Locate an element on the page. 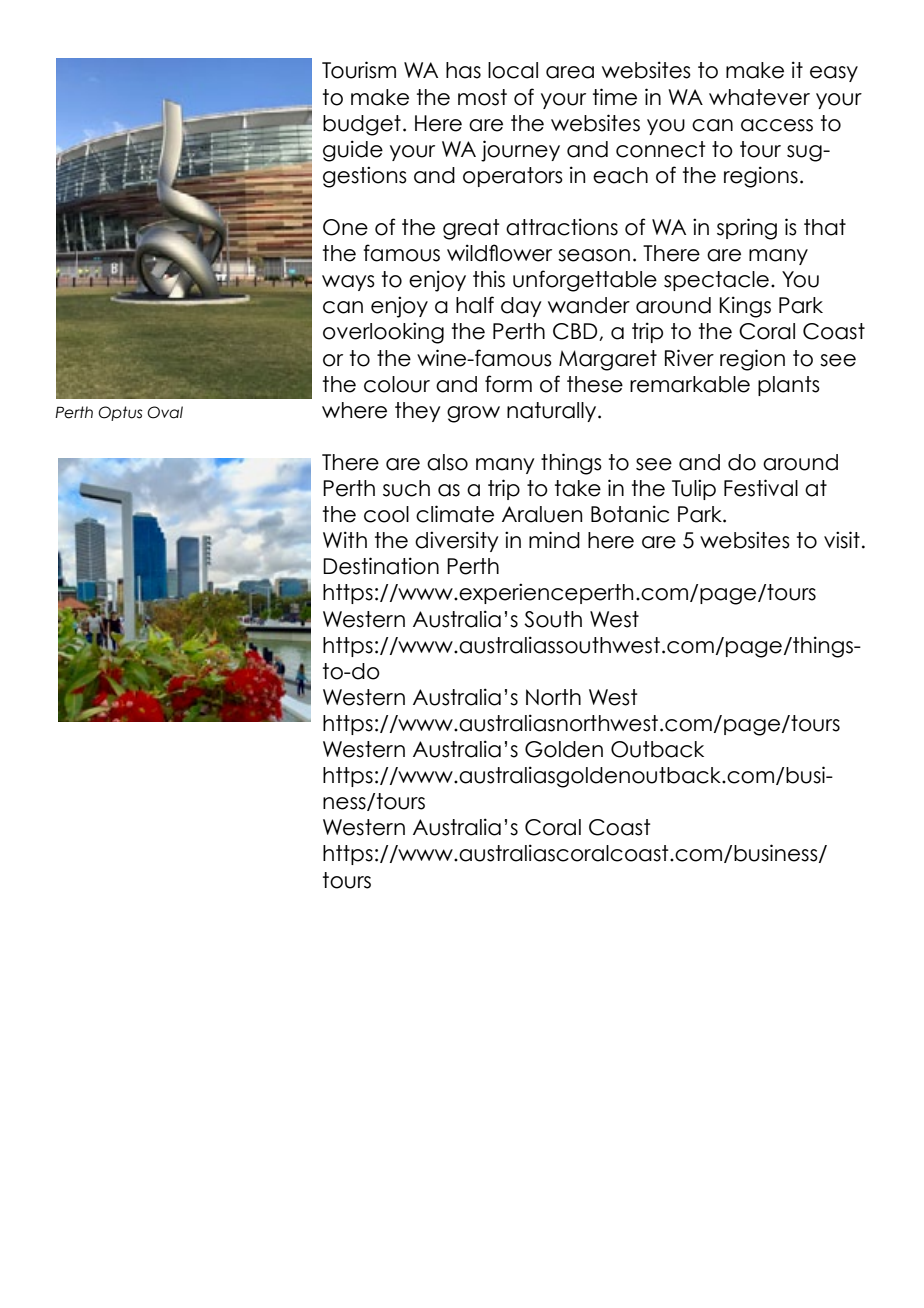 Image resolution: width=924 pixels, height=1308 pixels. With is located at coordinates (345, 539).
